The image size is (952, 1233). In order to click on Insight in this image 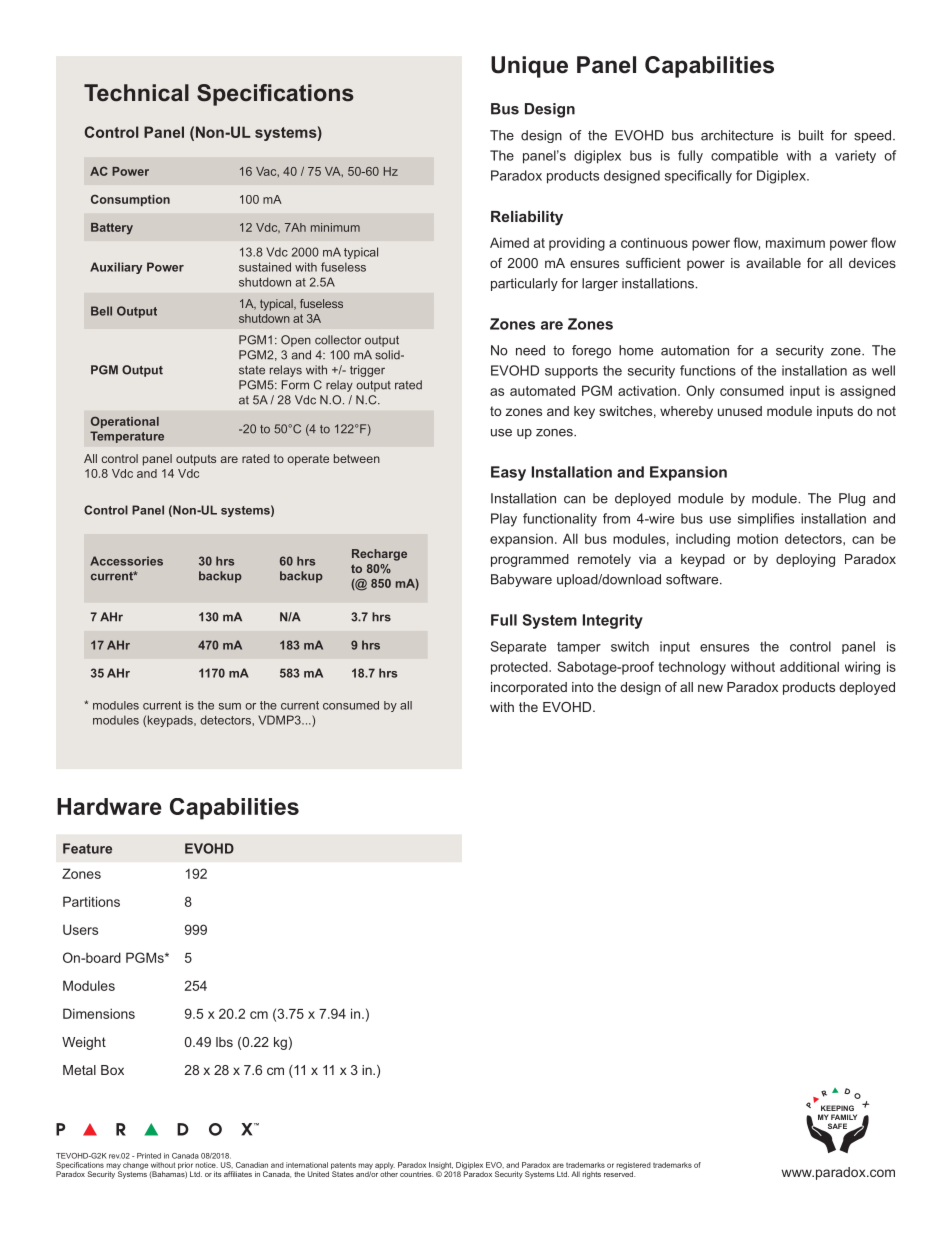, I will do `click(441, 1167)`.
